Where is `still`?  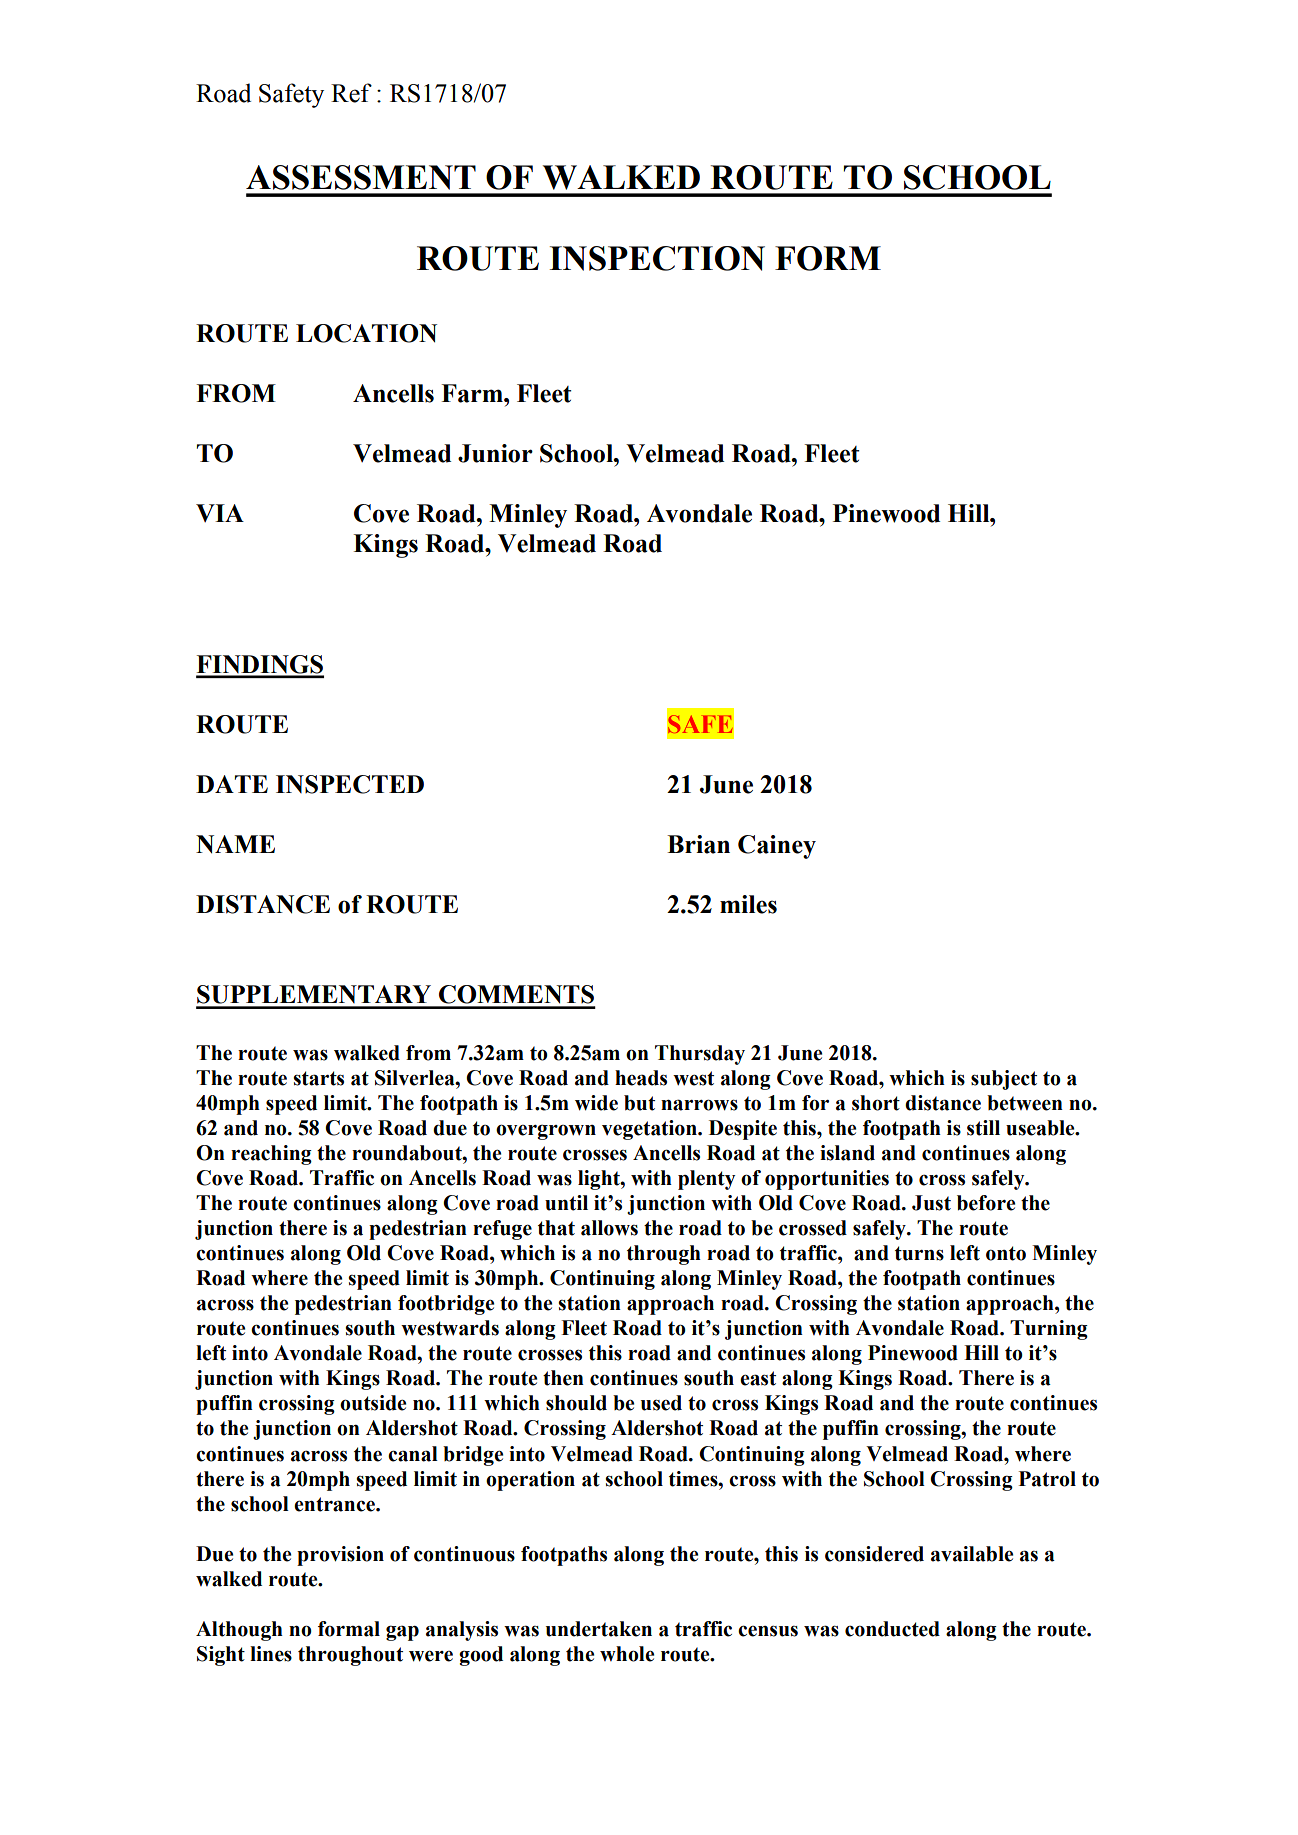
still is located at coordinates (983, 1128).
